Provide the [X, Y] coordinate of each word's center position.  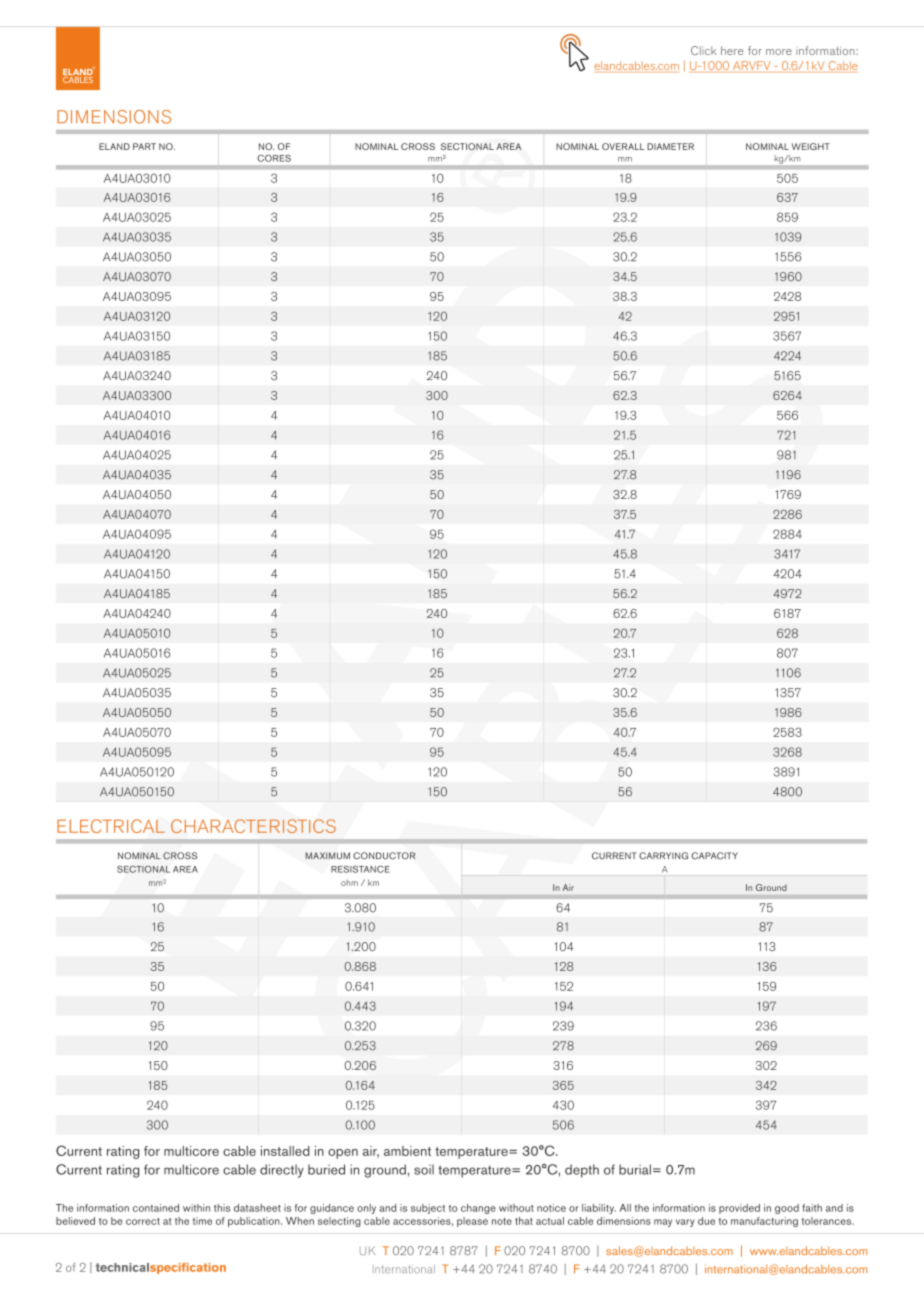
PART [144, 146]
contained [156, 1208]
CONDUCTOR [384, 856]
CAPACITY [714, 856]
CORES [274, 158]
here [732, 50]
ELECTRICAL [111, 826]
